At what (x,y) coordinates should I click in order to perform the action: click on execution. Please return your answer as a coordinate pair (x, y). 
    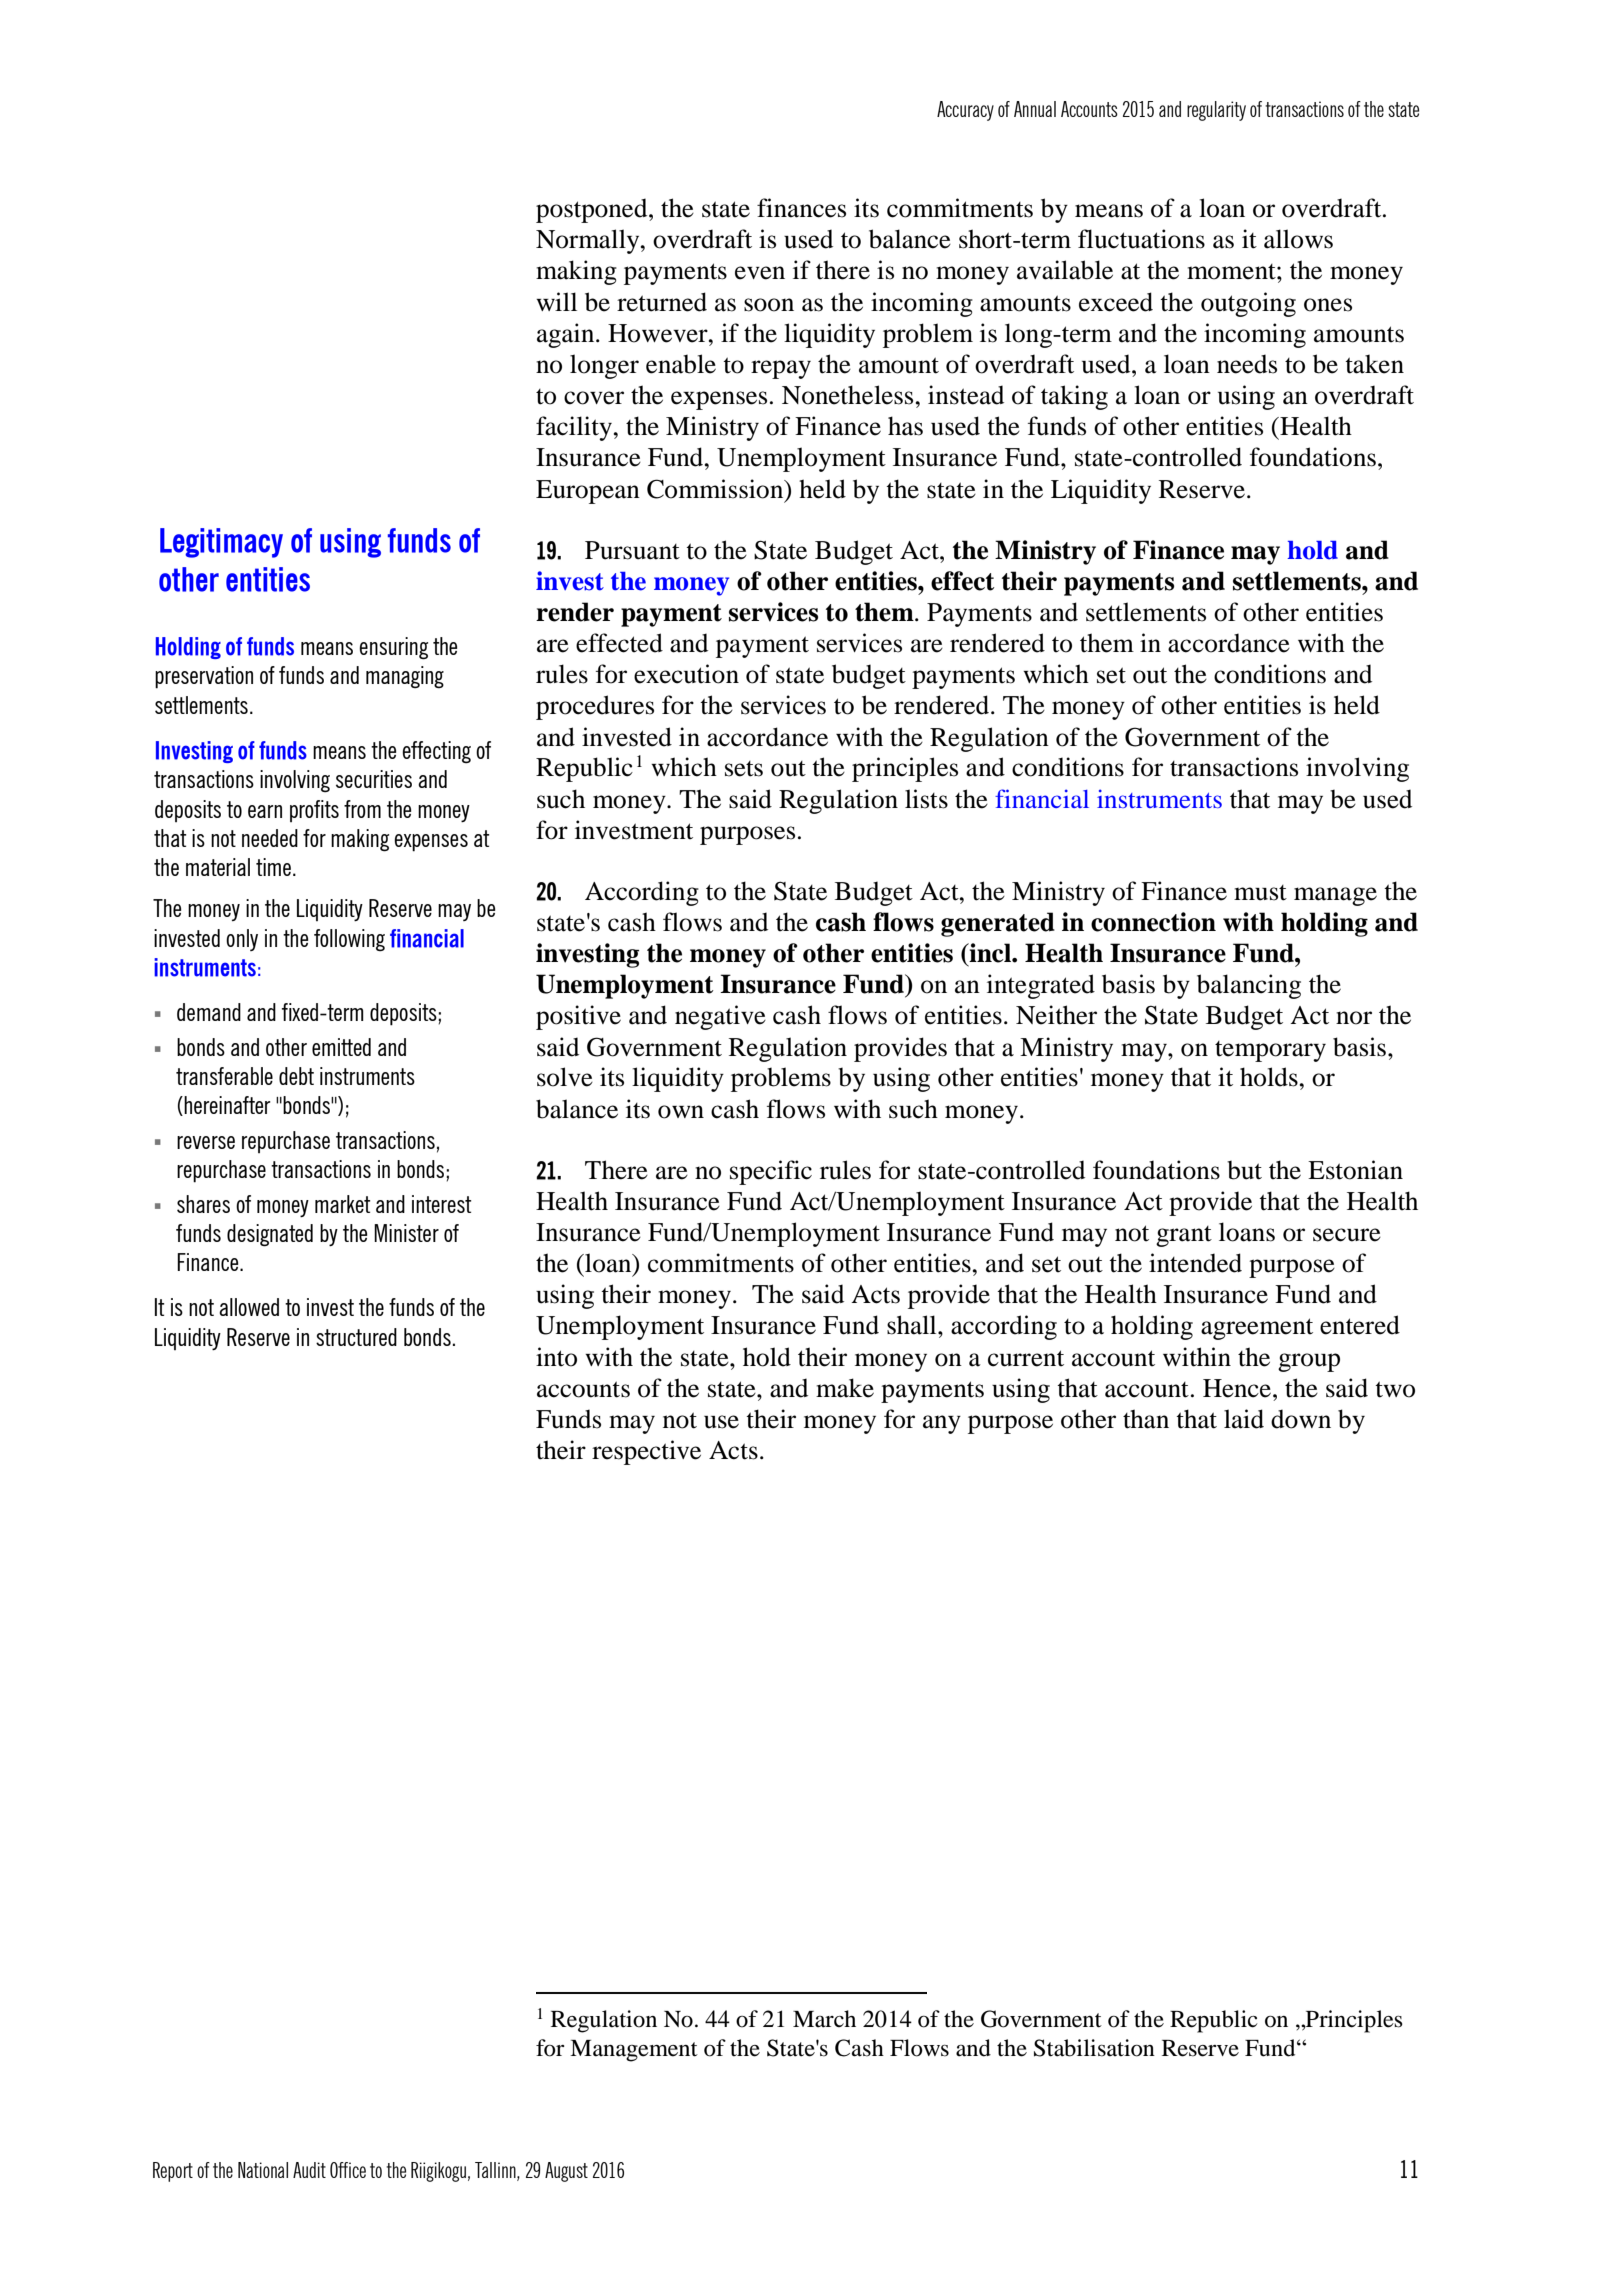
    Looking at the image, I should click on (686, 674).
